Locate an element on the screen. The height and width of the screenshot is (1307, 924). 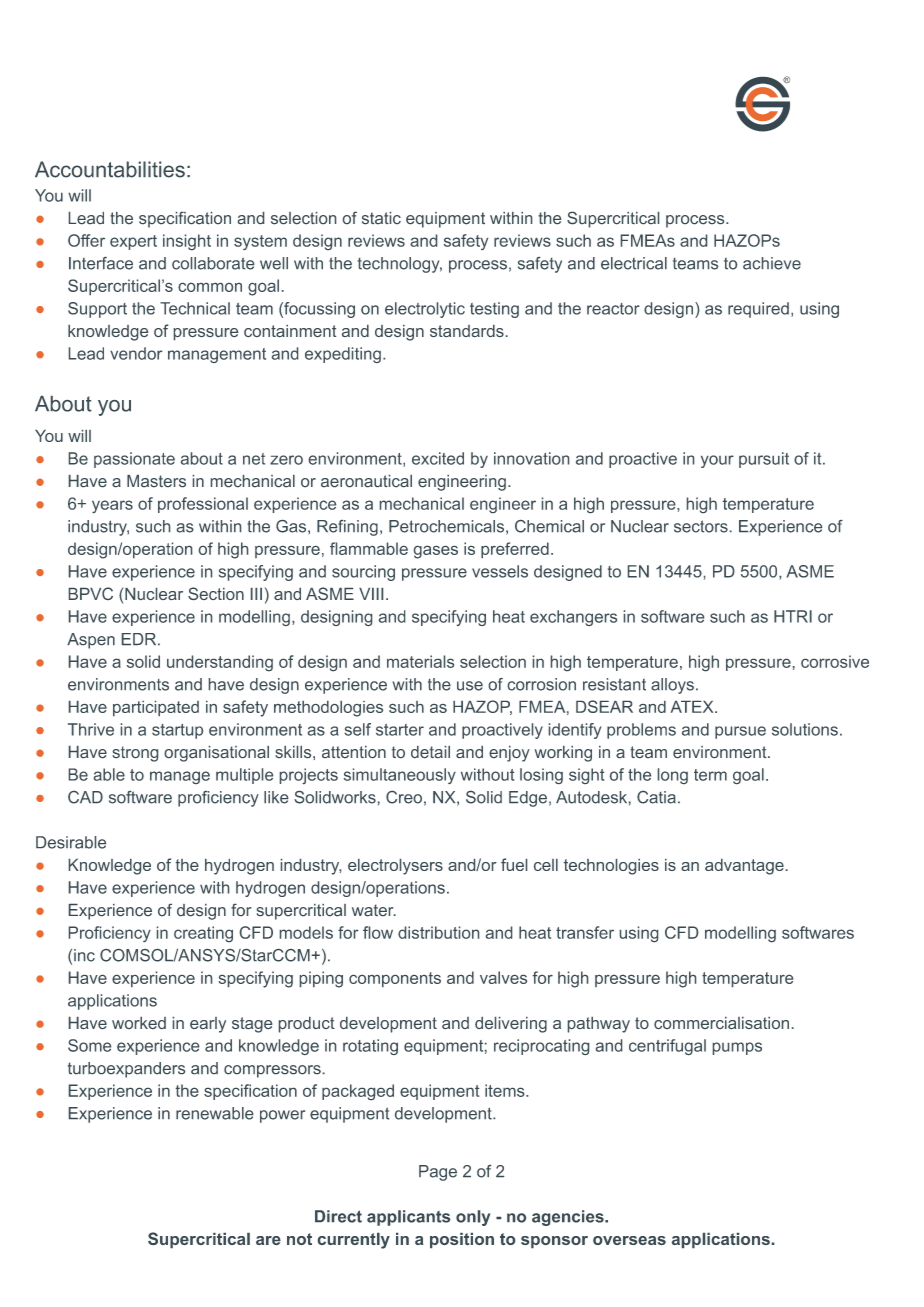
expert is located at coordinates (133, 242).
